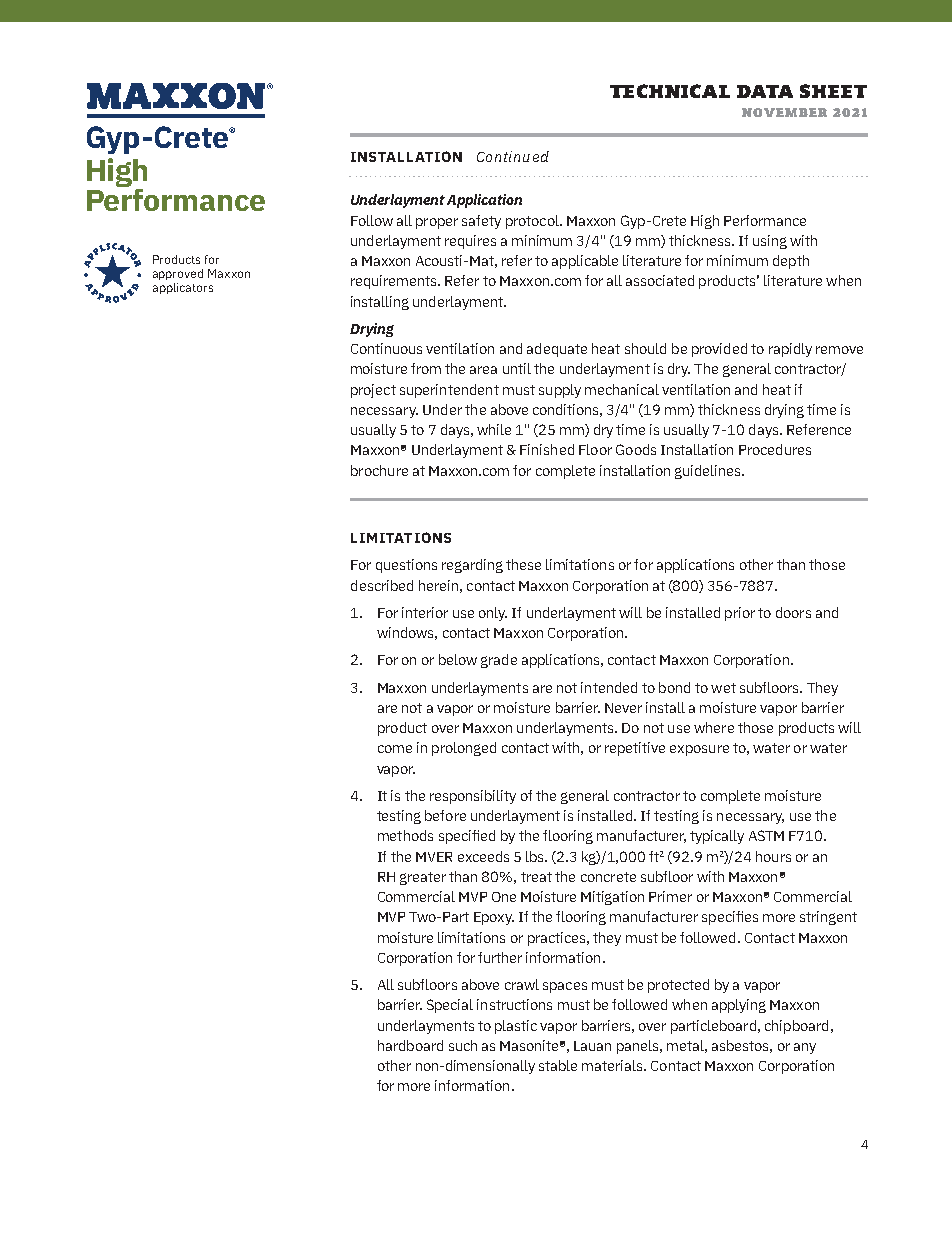 Image resolution: width=952 pixels, height=1233 pixels. What do you see at coordinates (382, 585) in the page?
I see `described` at bounding box center [382, 585].
